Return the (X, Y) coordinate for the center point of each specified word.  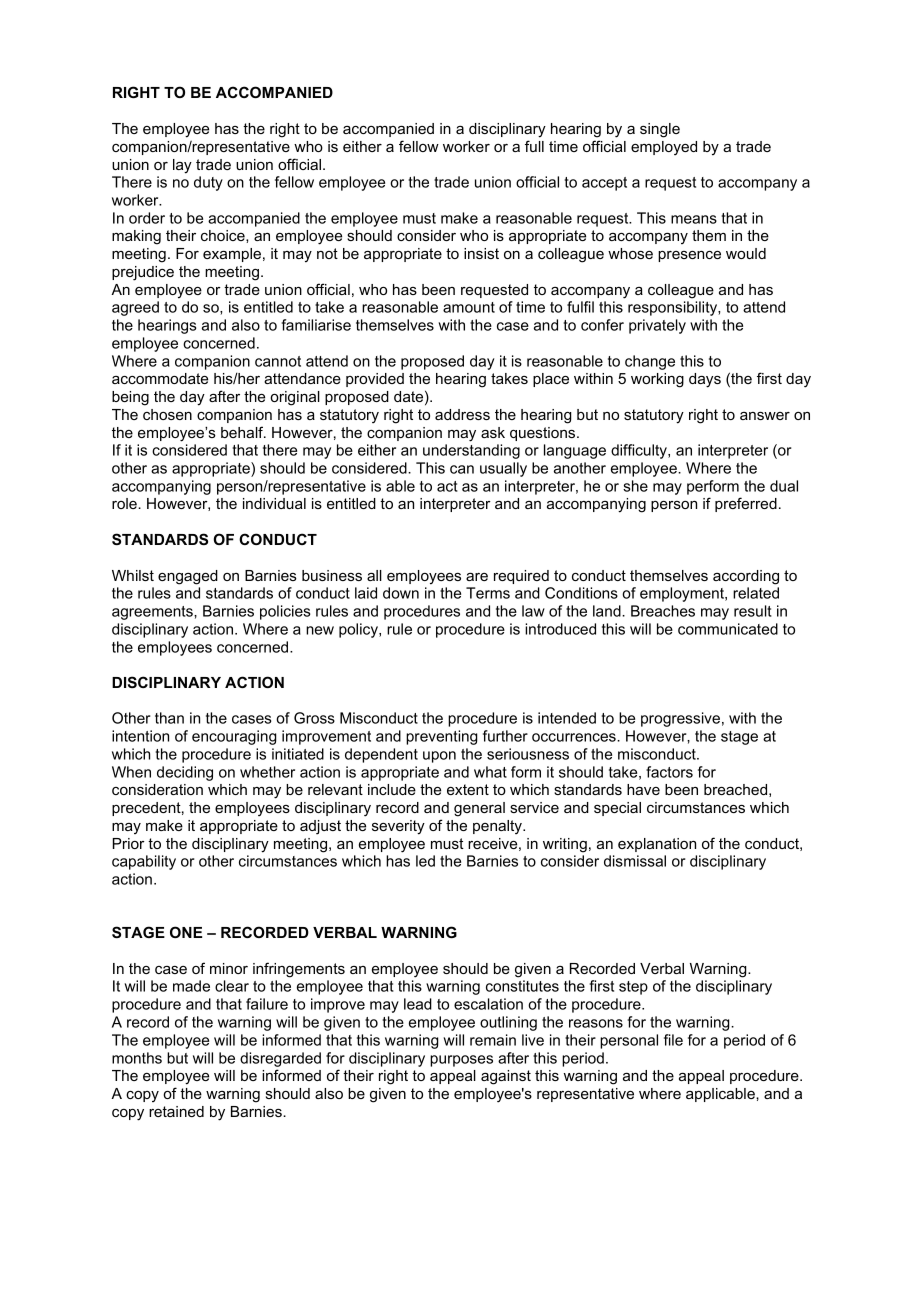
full (534, 146)
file (673, 1040)
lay (182, 166)
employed (664, 148)
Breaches (663, 611)
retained (176, 1111)
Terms (488, 593)
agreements (153, 613)
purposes (461, 1061)
